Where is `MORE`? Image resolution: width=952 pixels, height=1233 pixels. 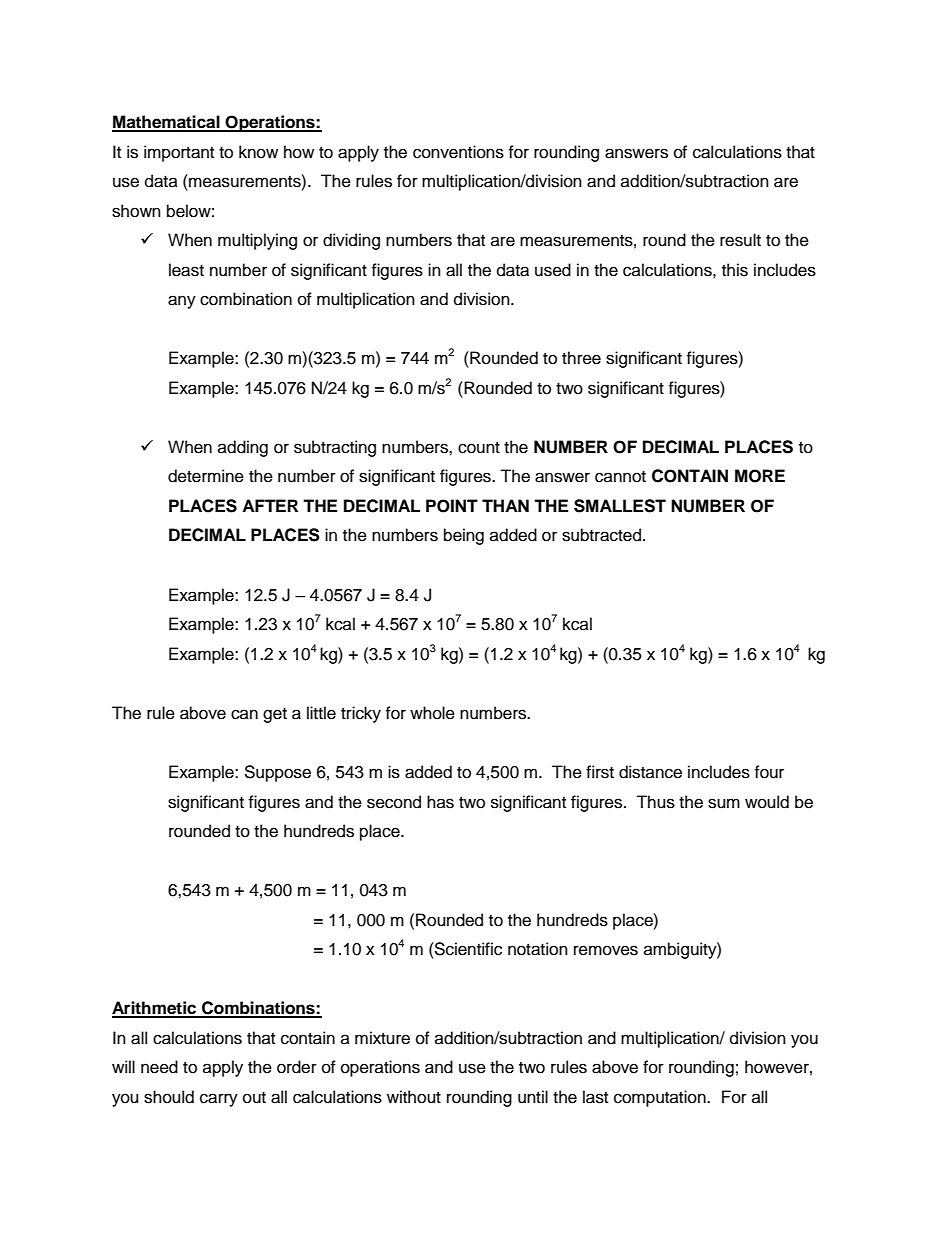 MORE is located at coordinates (760, 476).
